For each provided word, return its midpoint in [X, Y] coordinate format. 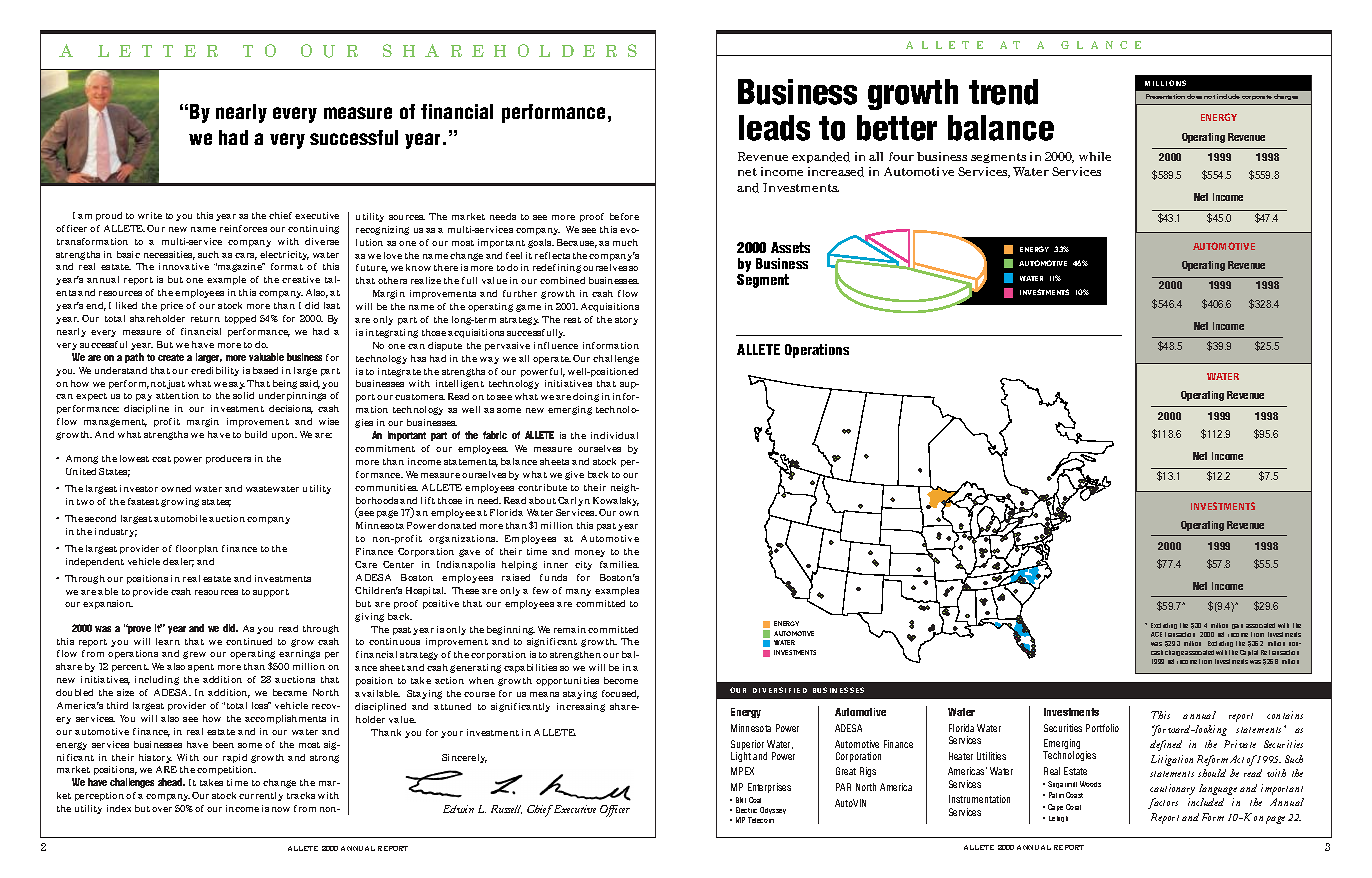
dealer [178, 562]
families [619, 564]
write [150, 215]
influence [556, 345]
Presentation [1165, 96]
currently [261, 796]
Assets [790, 247]
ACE [1156, 634]
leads [774, 128]
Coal [755, 800]
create [171, 357]
